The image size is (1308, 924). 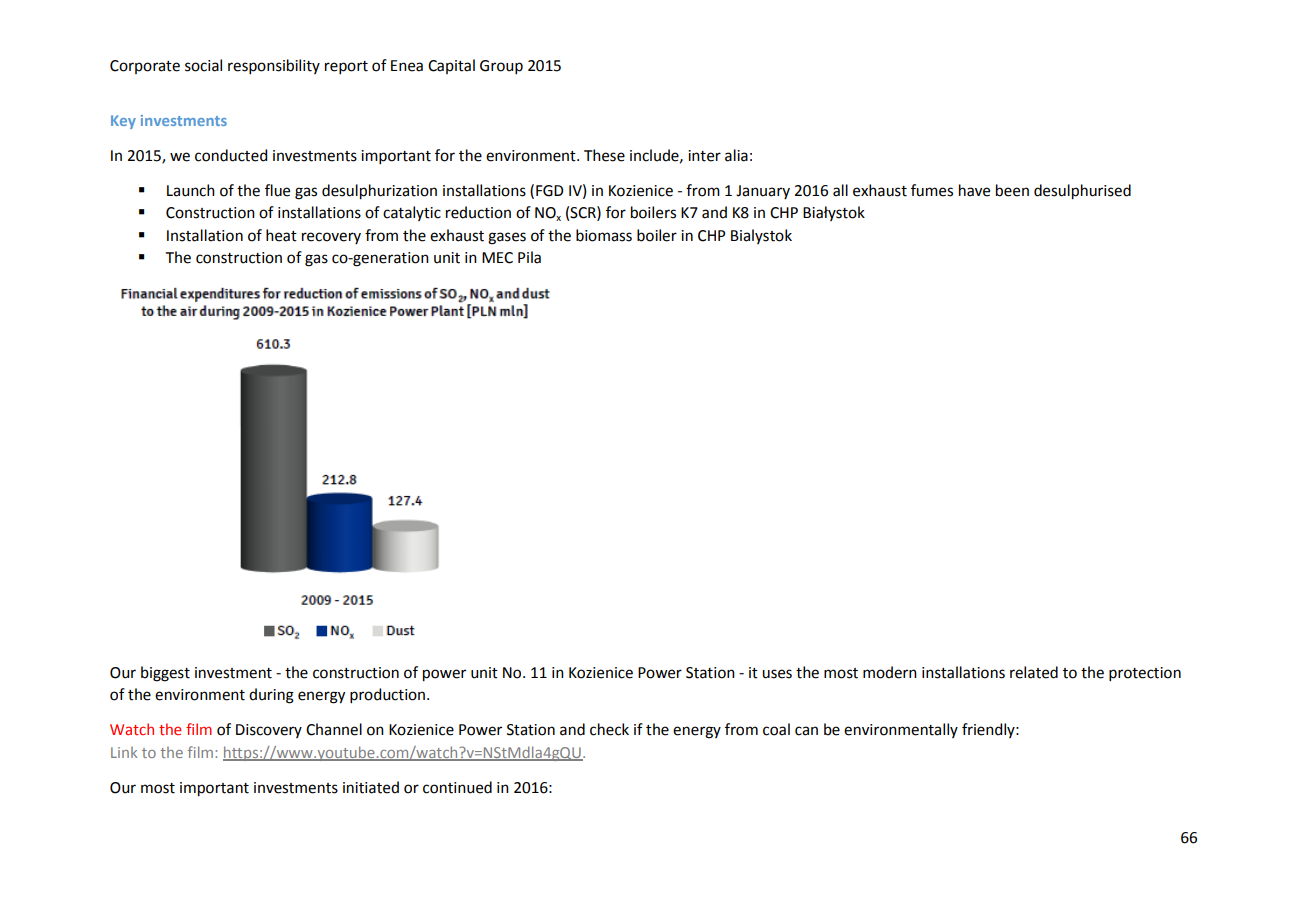 What do you see at coordinates (932, 190) in the screenshot?
I see `fumes` at bounding box center [932, 190].
